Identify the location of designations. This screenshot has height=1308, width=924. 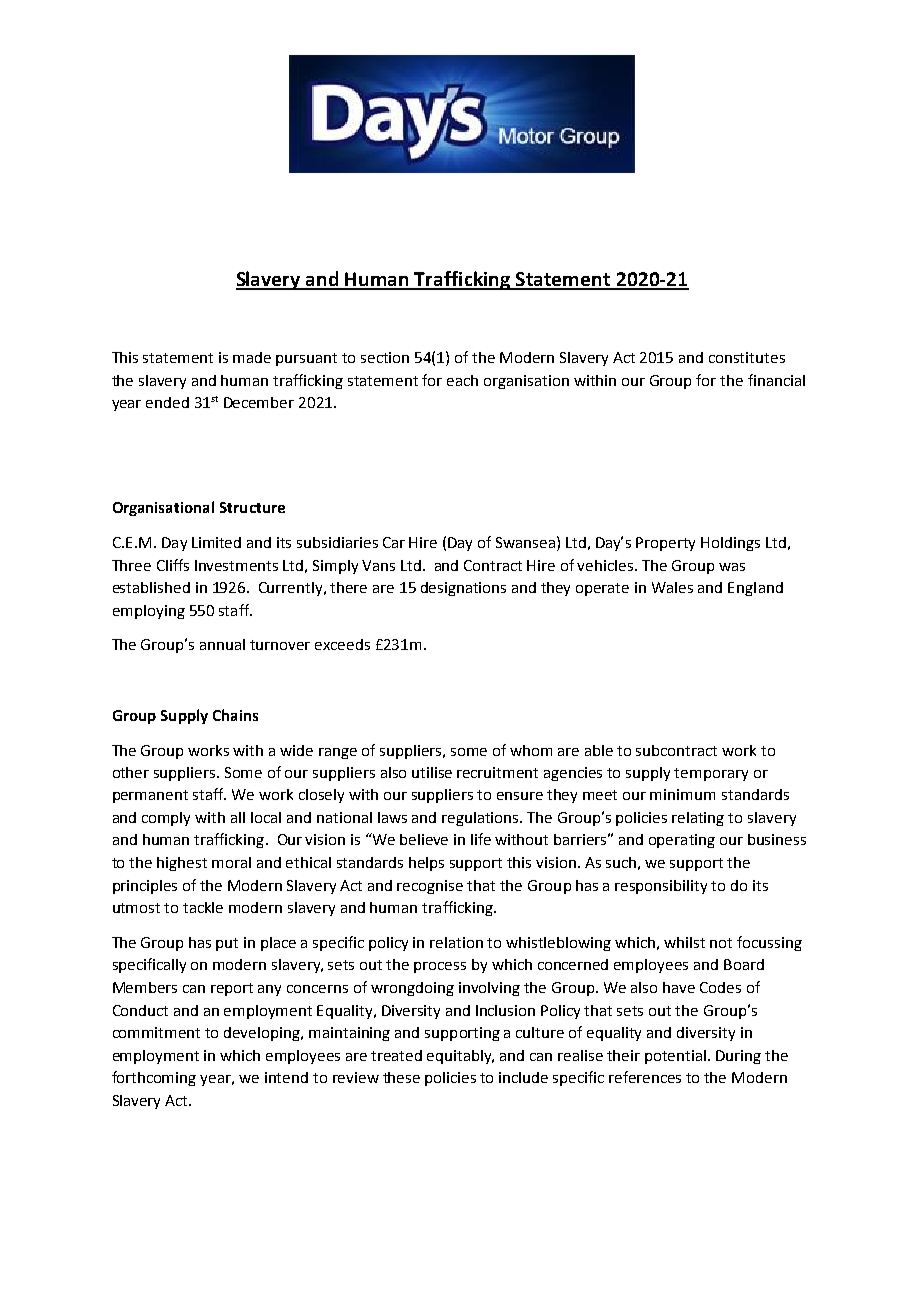
(463, 589).
